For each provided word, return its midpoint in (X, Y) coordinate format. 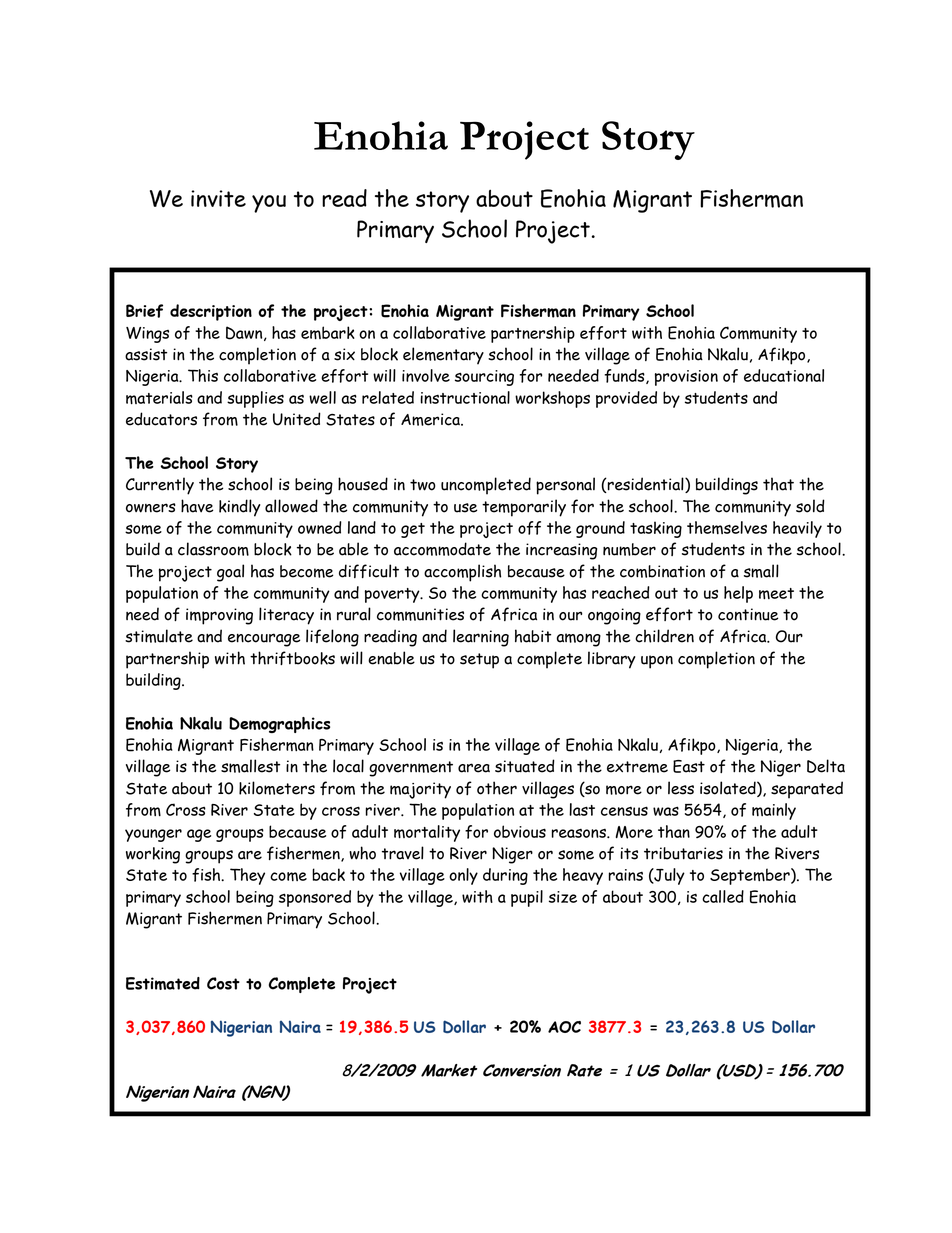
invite (218, 198)
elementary (443, 356)
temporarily (524, 508)
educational (784, 375)
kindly (240, 508)
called (723, 896)
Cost (223, 983)
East (689, 766)
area (474, 768)
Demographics (279, 725)
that (778, 484)
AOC (564, 1027)
